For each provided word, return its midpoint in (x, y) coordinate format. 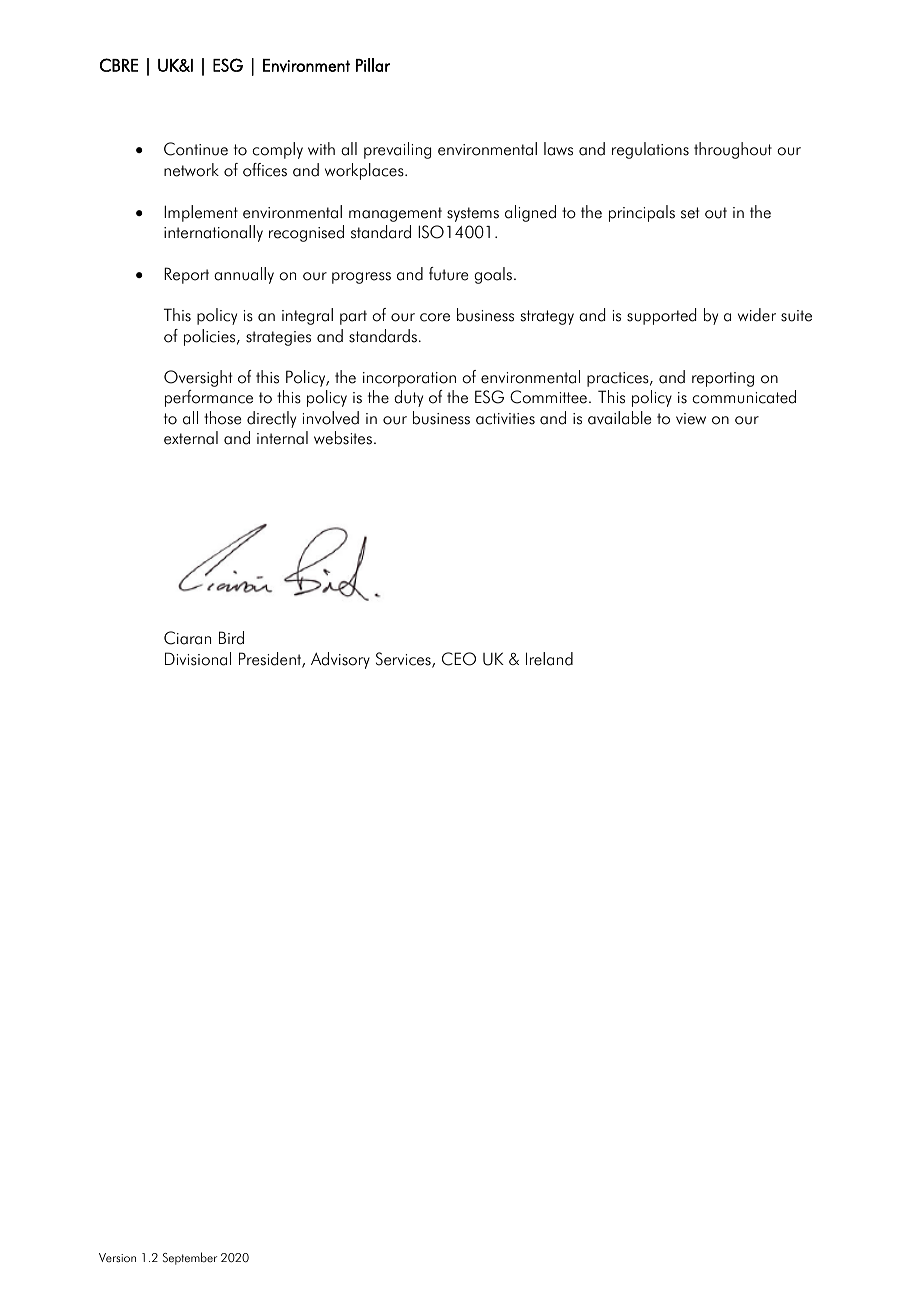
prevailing (397, 150)
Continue (196, 149)
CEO (459, 659)
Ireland (549, 659)
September (190, 1258)
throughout (733, 150)
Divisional (198, 659)
